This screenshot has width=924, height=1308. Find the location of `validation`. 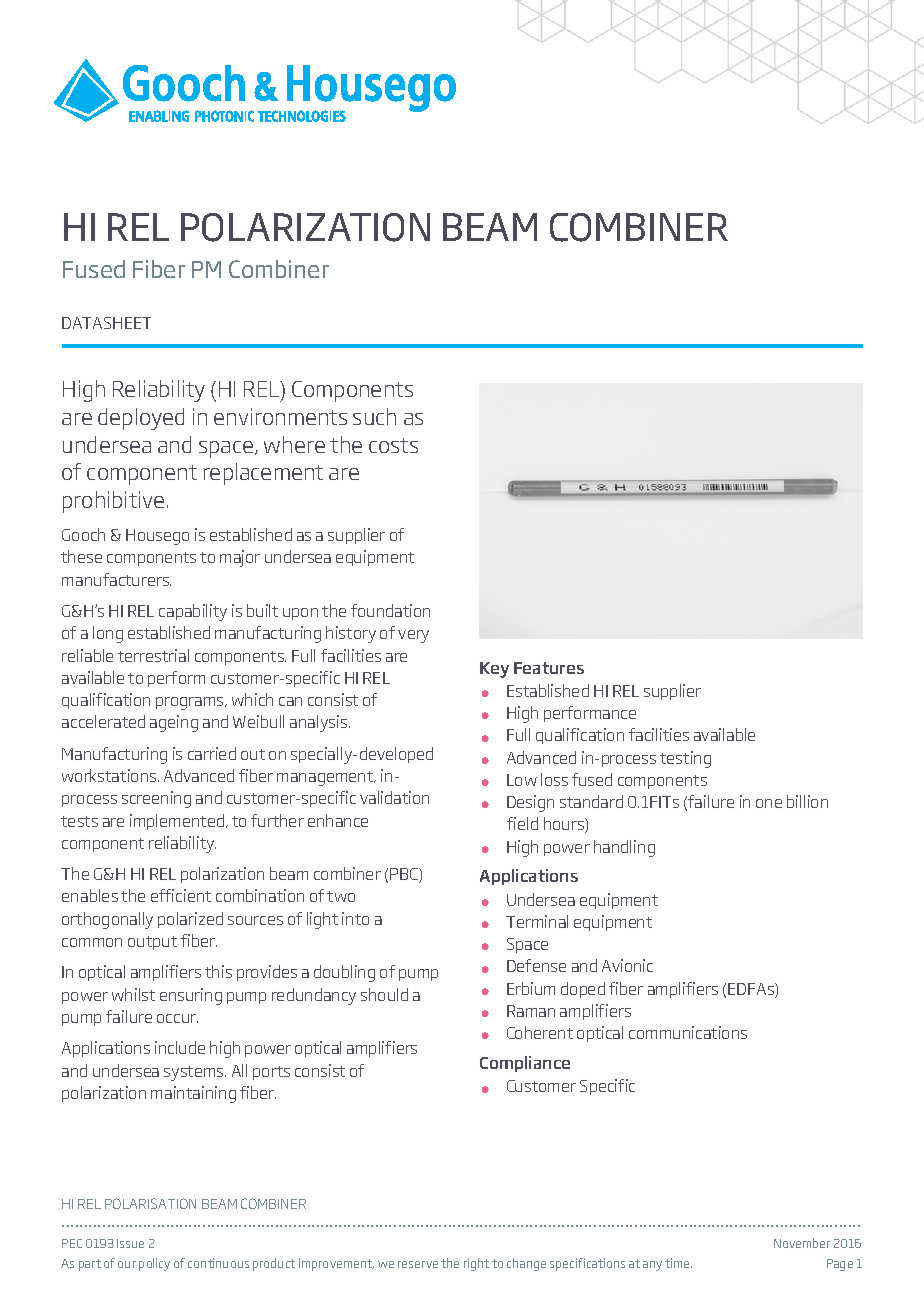

validation is located at coordinates (394, 797).
